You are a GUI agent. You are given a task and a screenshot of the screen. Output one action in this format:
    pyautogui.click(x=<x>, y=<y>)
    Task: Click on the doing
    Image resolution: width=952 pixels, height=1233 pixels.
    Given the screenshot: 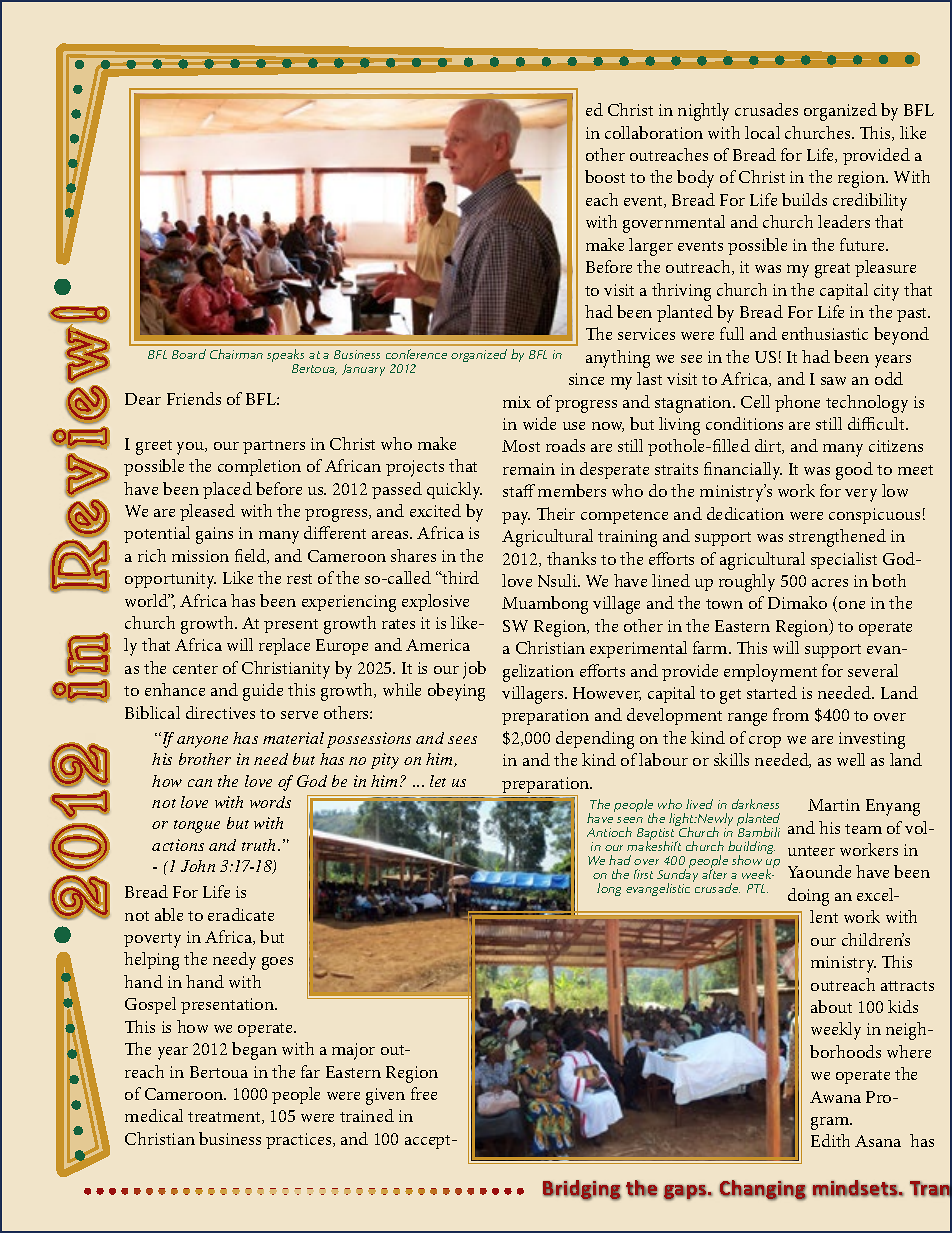 What is the action you would take?
    pyautogui.click(x=808, y=897)
